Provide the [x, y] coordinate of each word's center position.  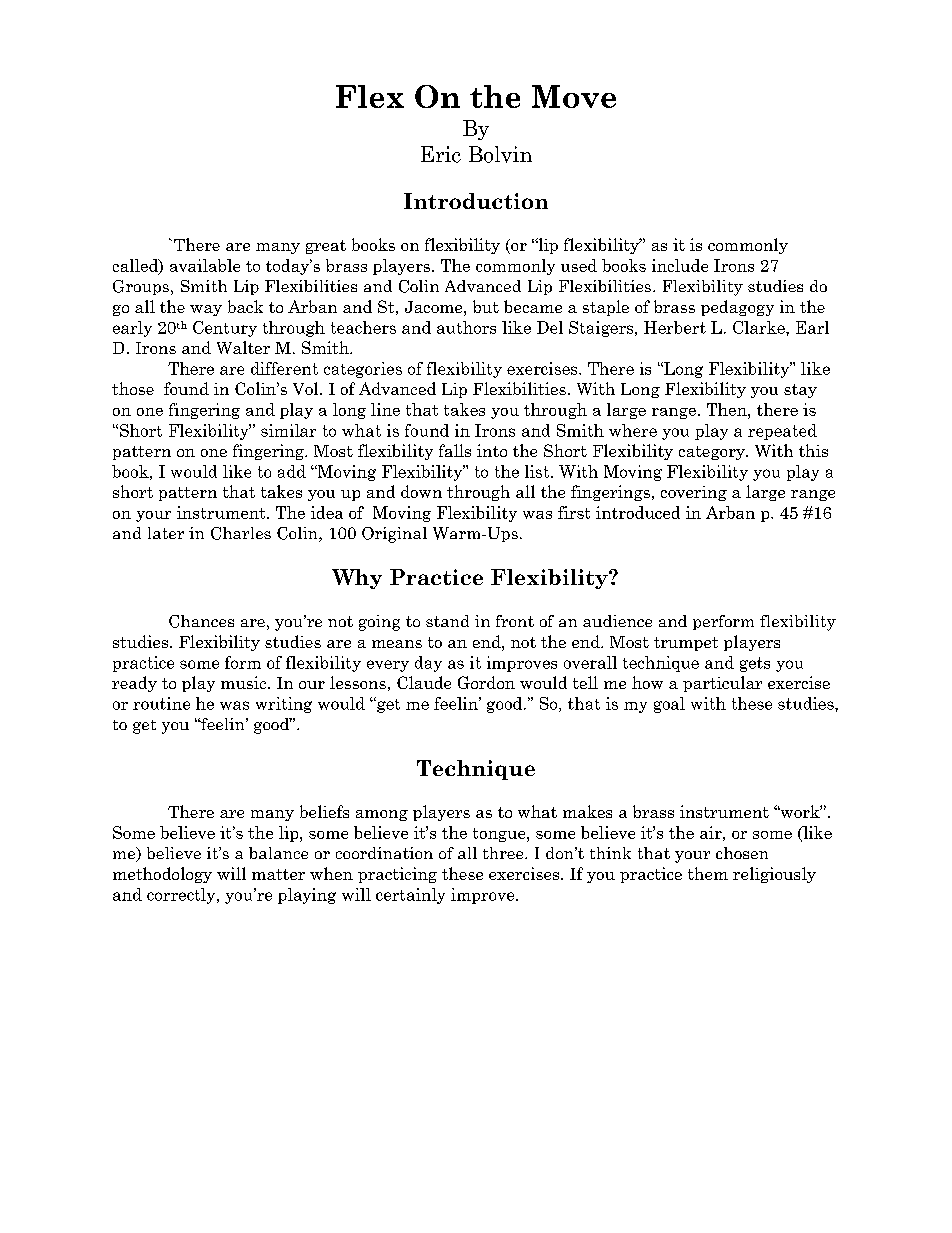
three [504, 853]
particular [722, 684]
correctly [182, 896]
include [680, 265]
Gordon [486, 682]
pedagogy [737, 308]
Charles [241, 533]
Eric [441, 154]
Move [574, 96]
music [245, 682]
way [206, 310]
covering [694, 493]
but [486, 306]
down [421, 491]
